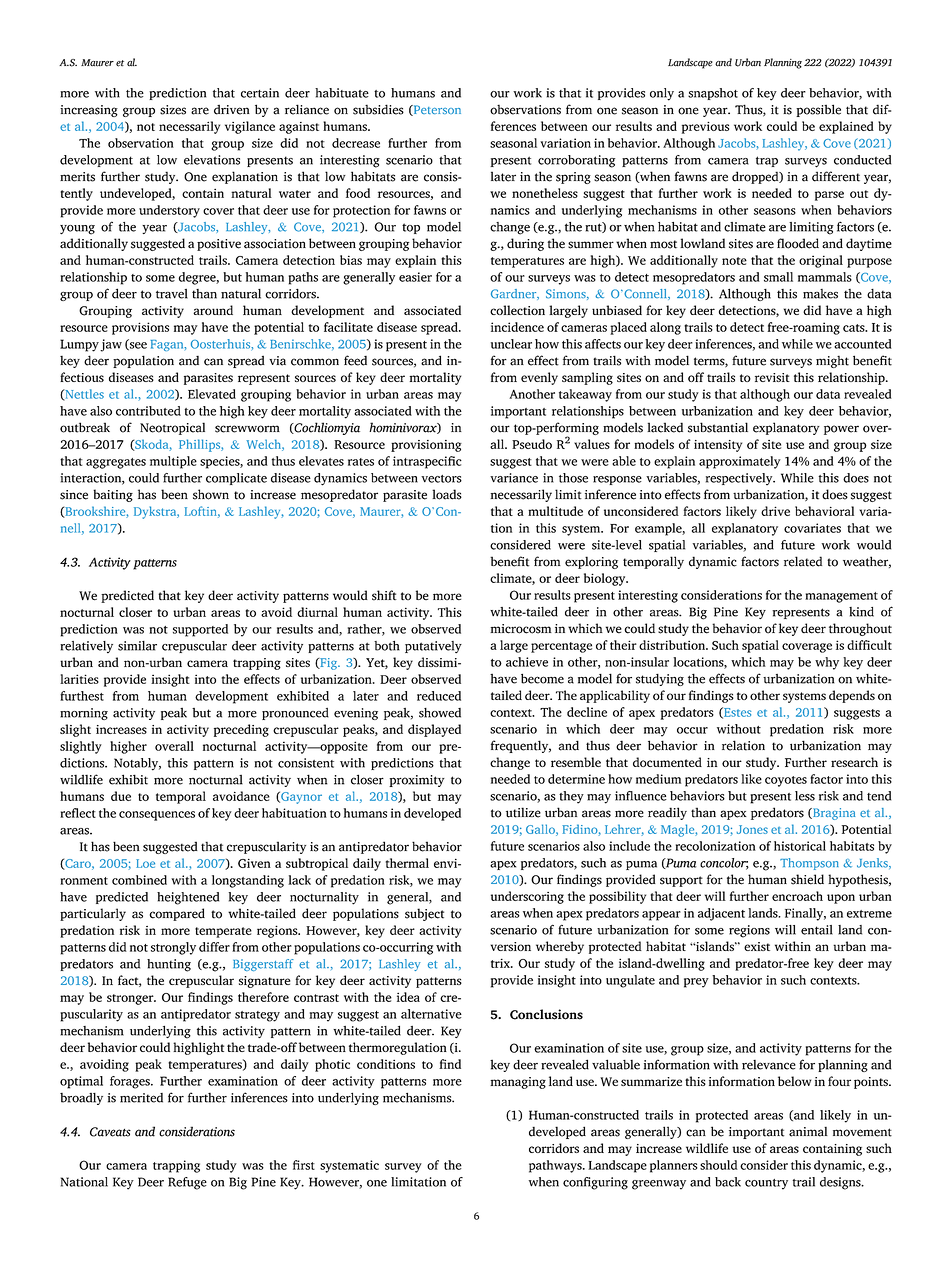 The width and height of the page is (952, 1270). Describe the element at coordinates (187, 1183) in the page. I see `Refuge` at that location.
